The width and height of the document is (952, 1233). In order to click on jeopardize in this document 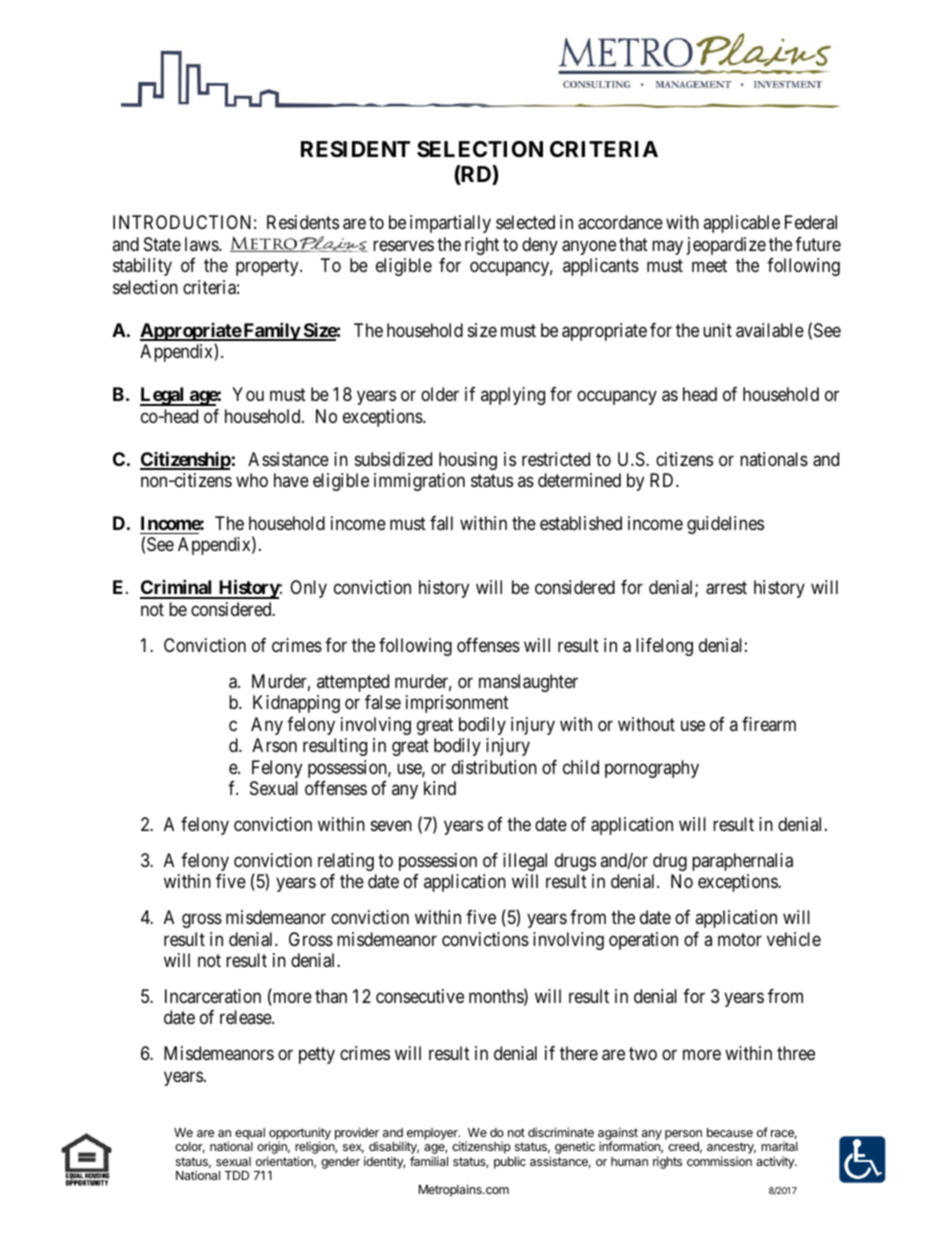, I will do `click(726, 246)`.
